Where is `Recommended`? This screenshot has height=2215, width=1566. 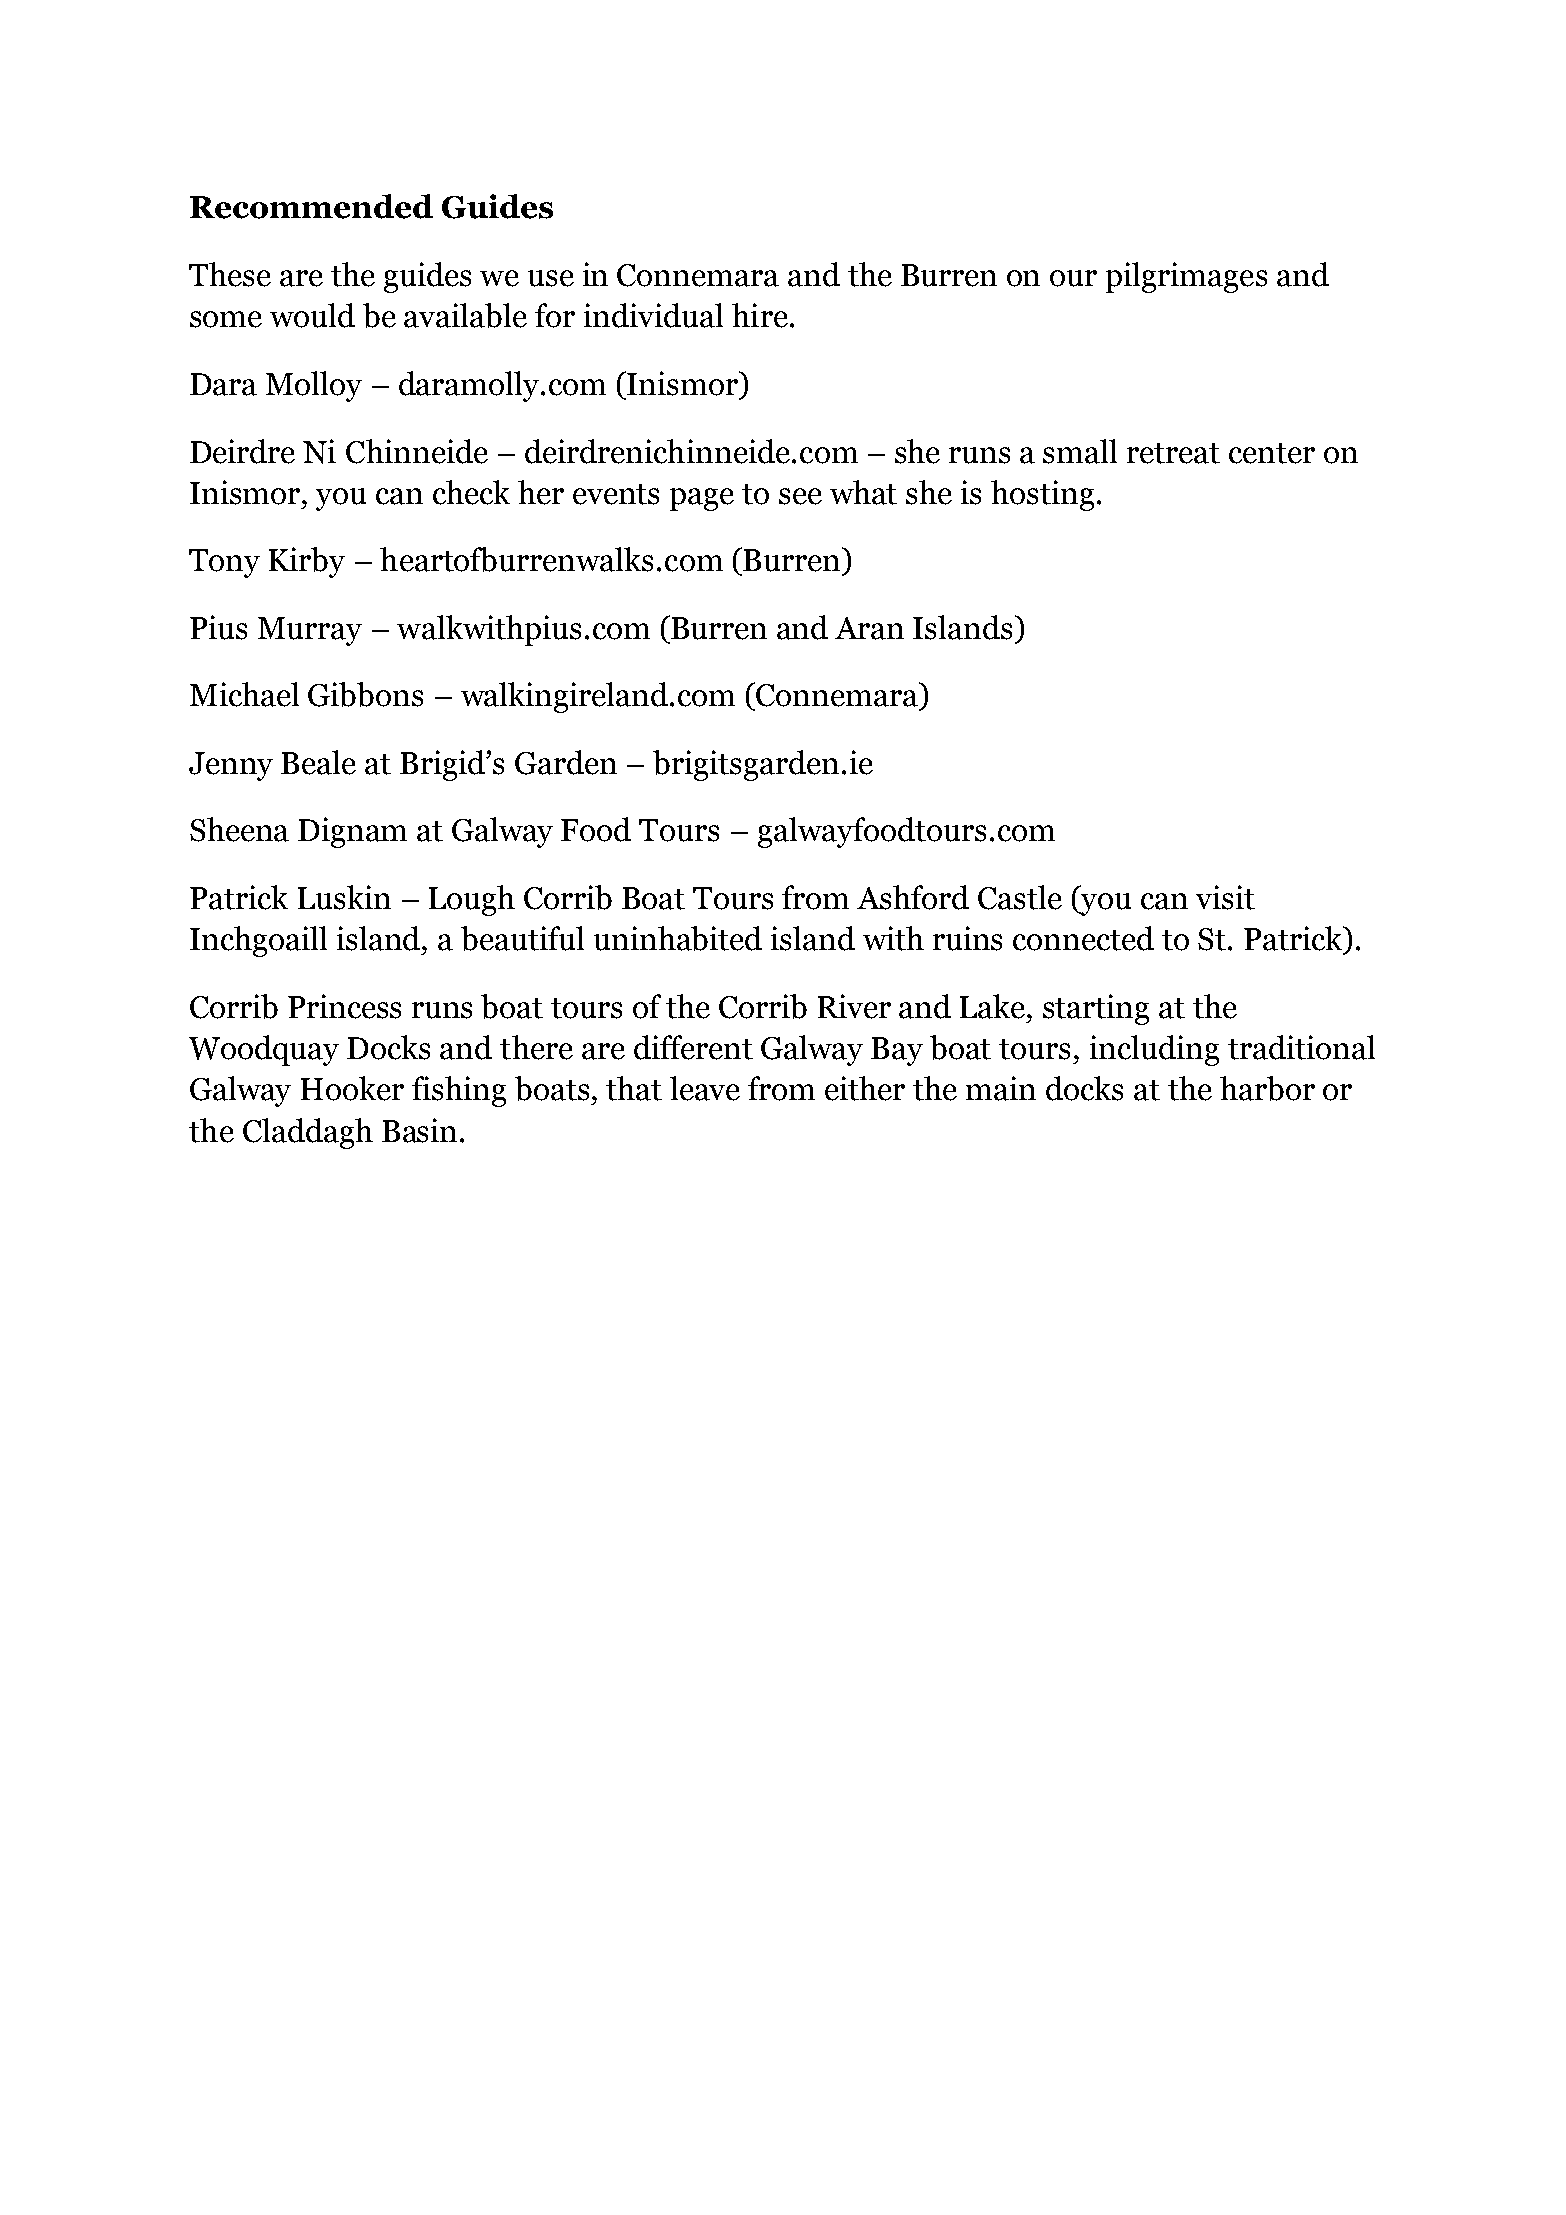
Recommended is located at coordinates (311, 206).
